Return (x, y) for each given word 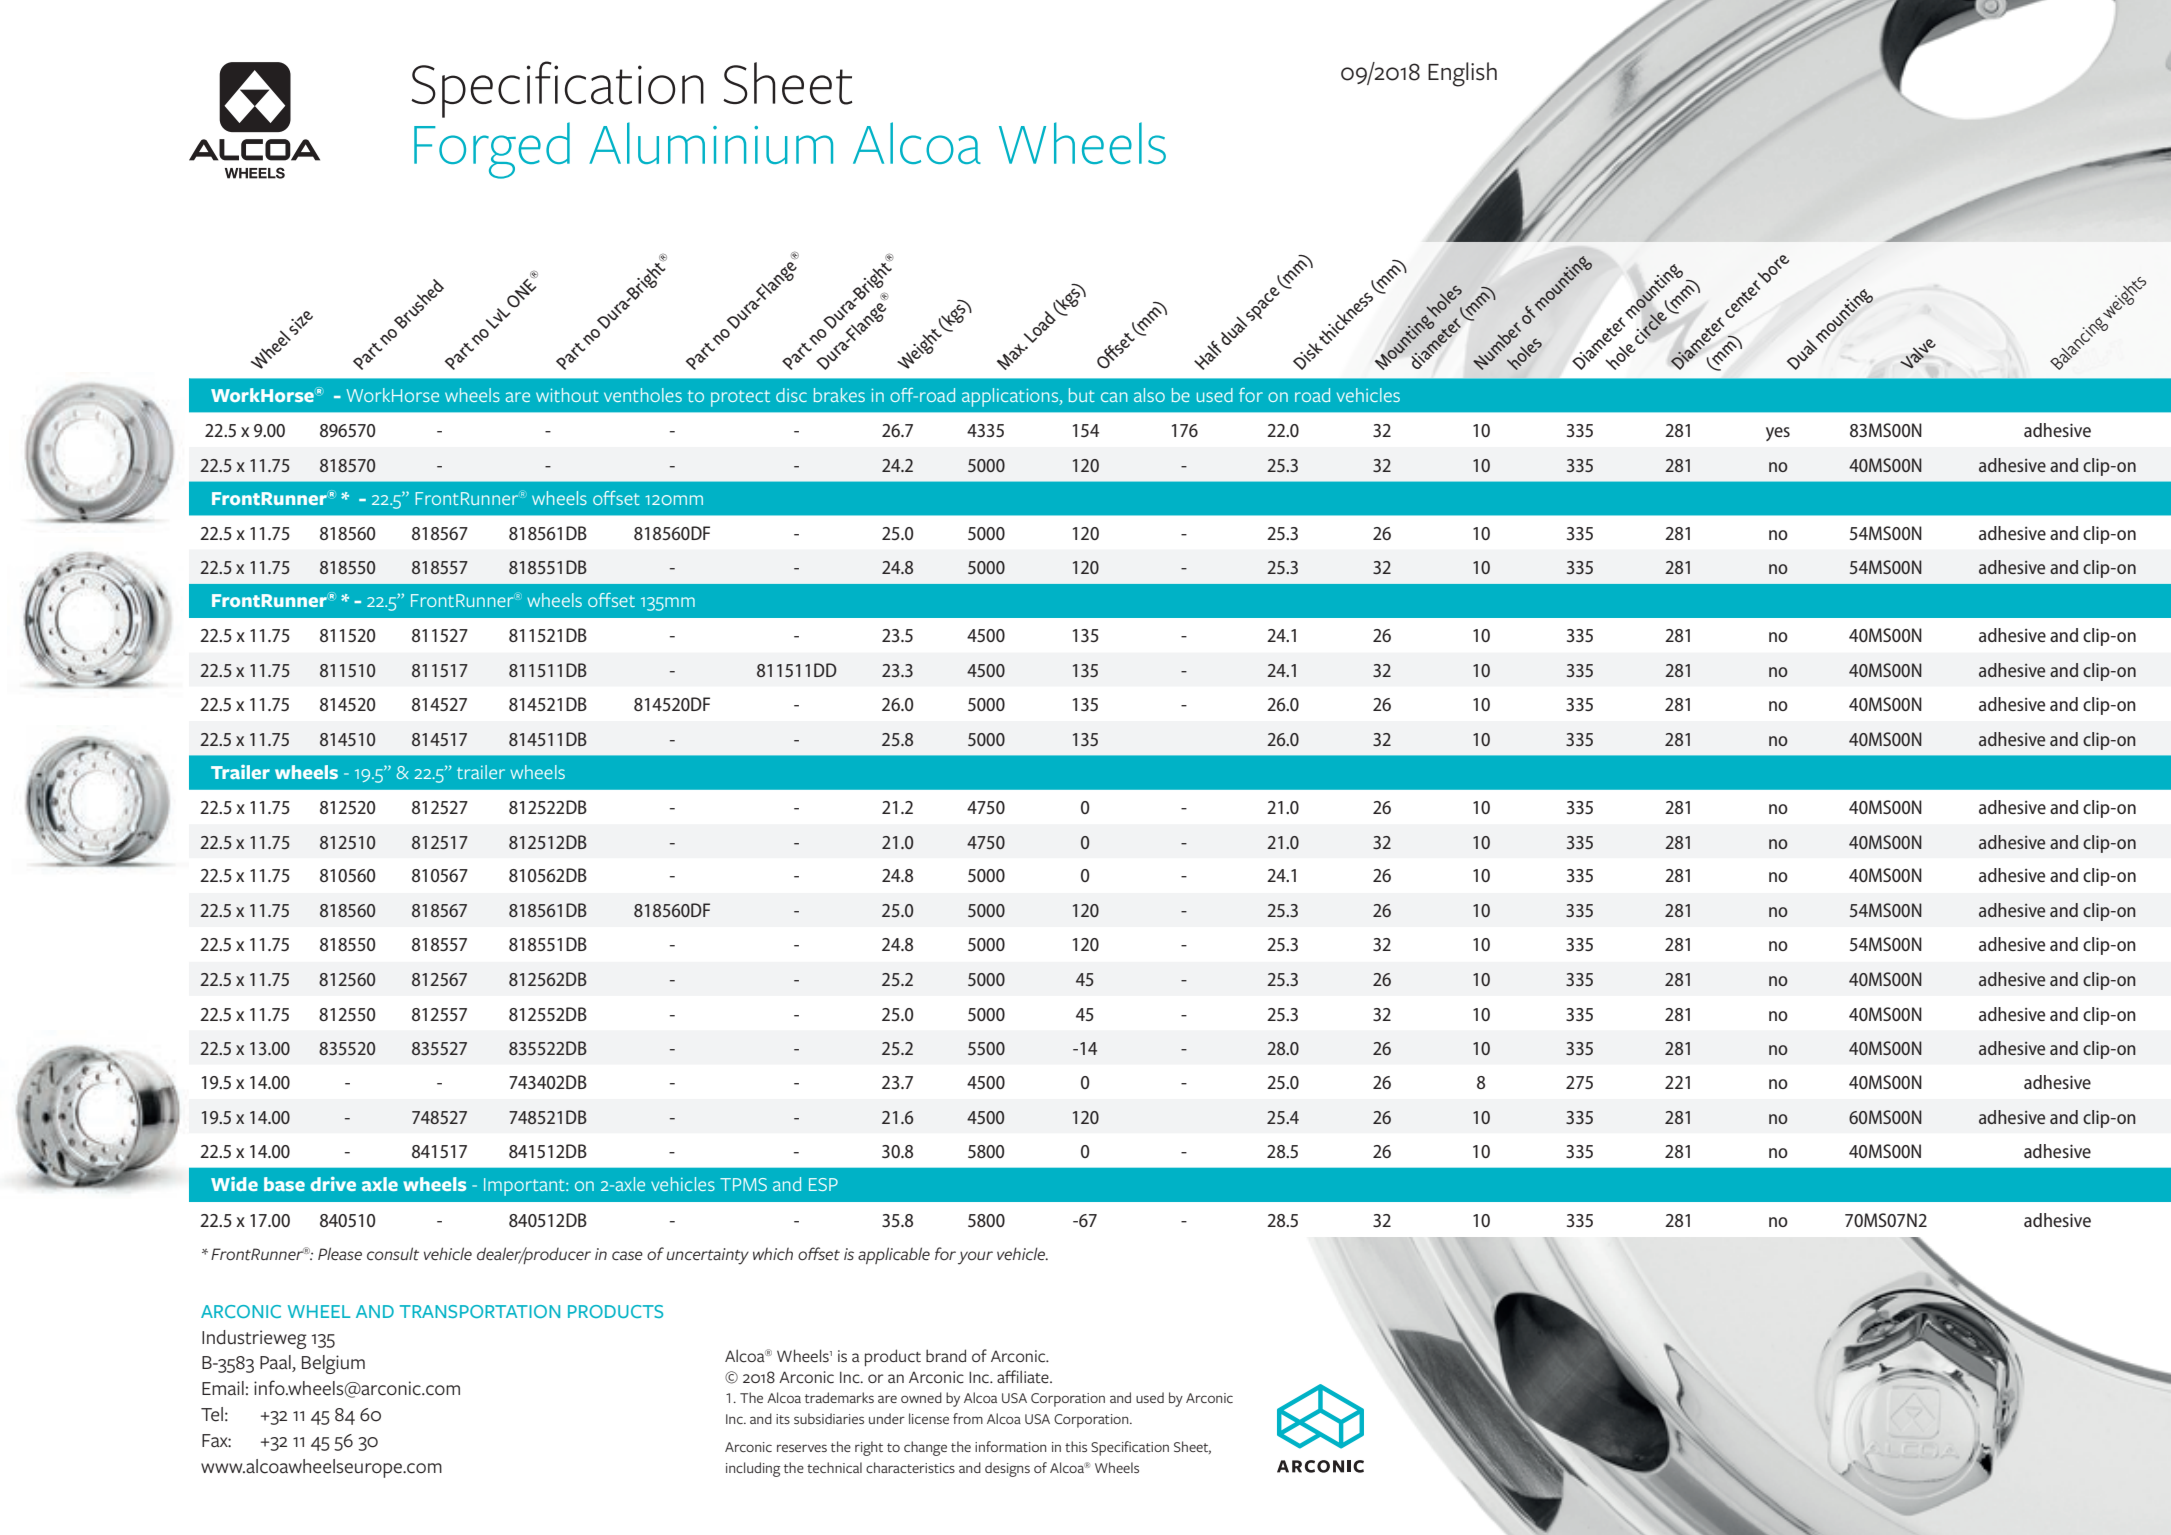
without (567, 395)
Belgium (333, 1364)
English (1462, 74)
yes (1778, 434)
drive (333, 1184)
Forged (492, 150)
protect (740, 398)
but (1082, 395)
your (975, 1258)
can (1114, 397)
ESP (823, 1184)
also (1149, 395)
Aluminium (711, 143)
